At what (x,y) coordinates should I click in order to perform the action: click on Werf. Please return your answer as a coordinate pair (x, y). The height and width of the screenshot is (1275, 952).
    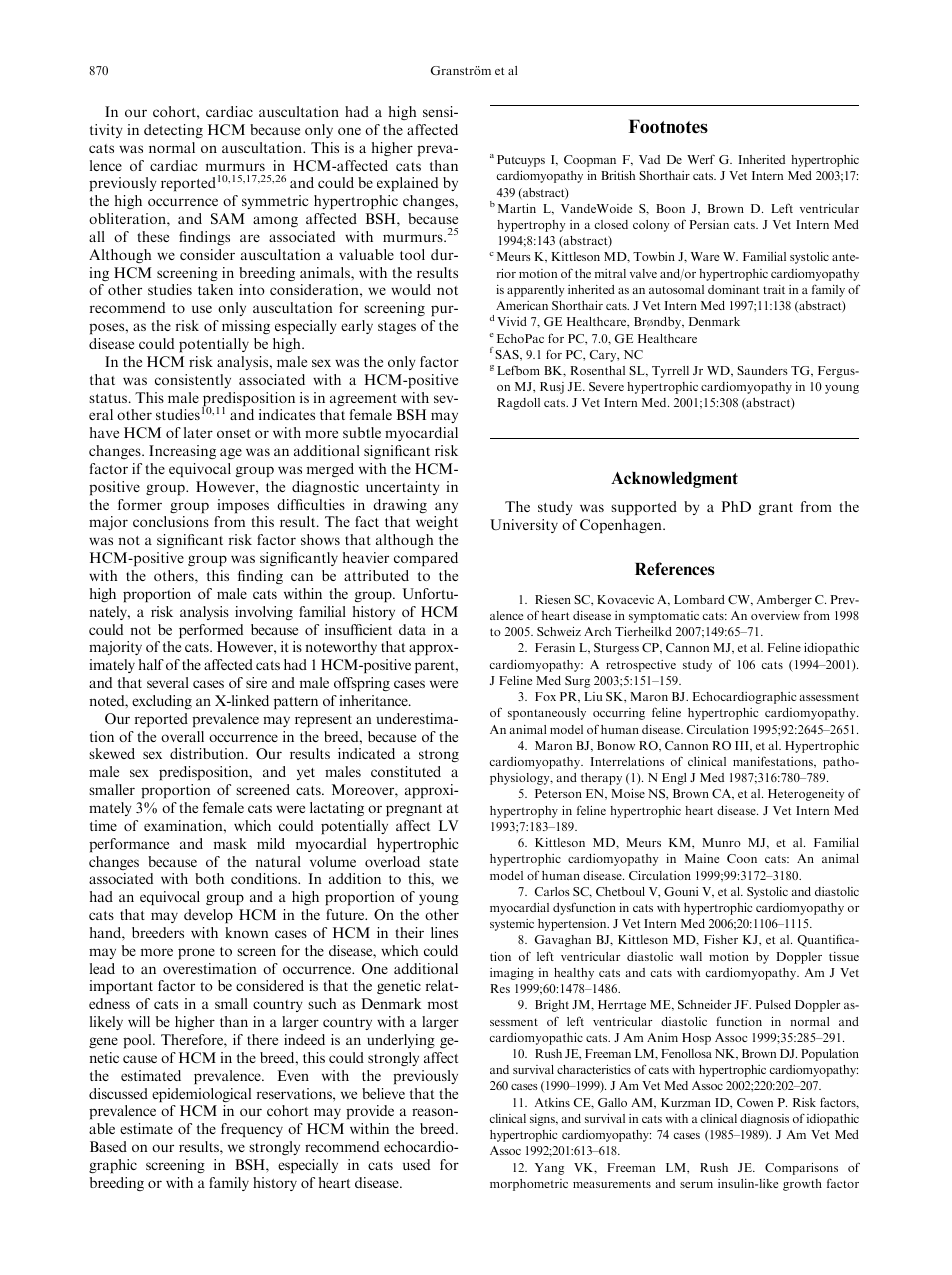
    Looking at the image, I should click on (701, 159).
